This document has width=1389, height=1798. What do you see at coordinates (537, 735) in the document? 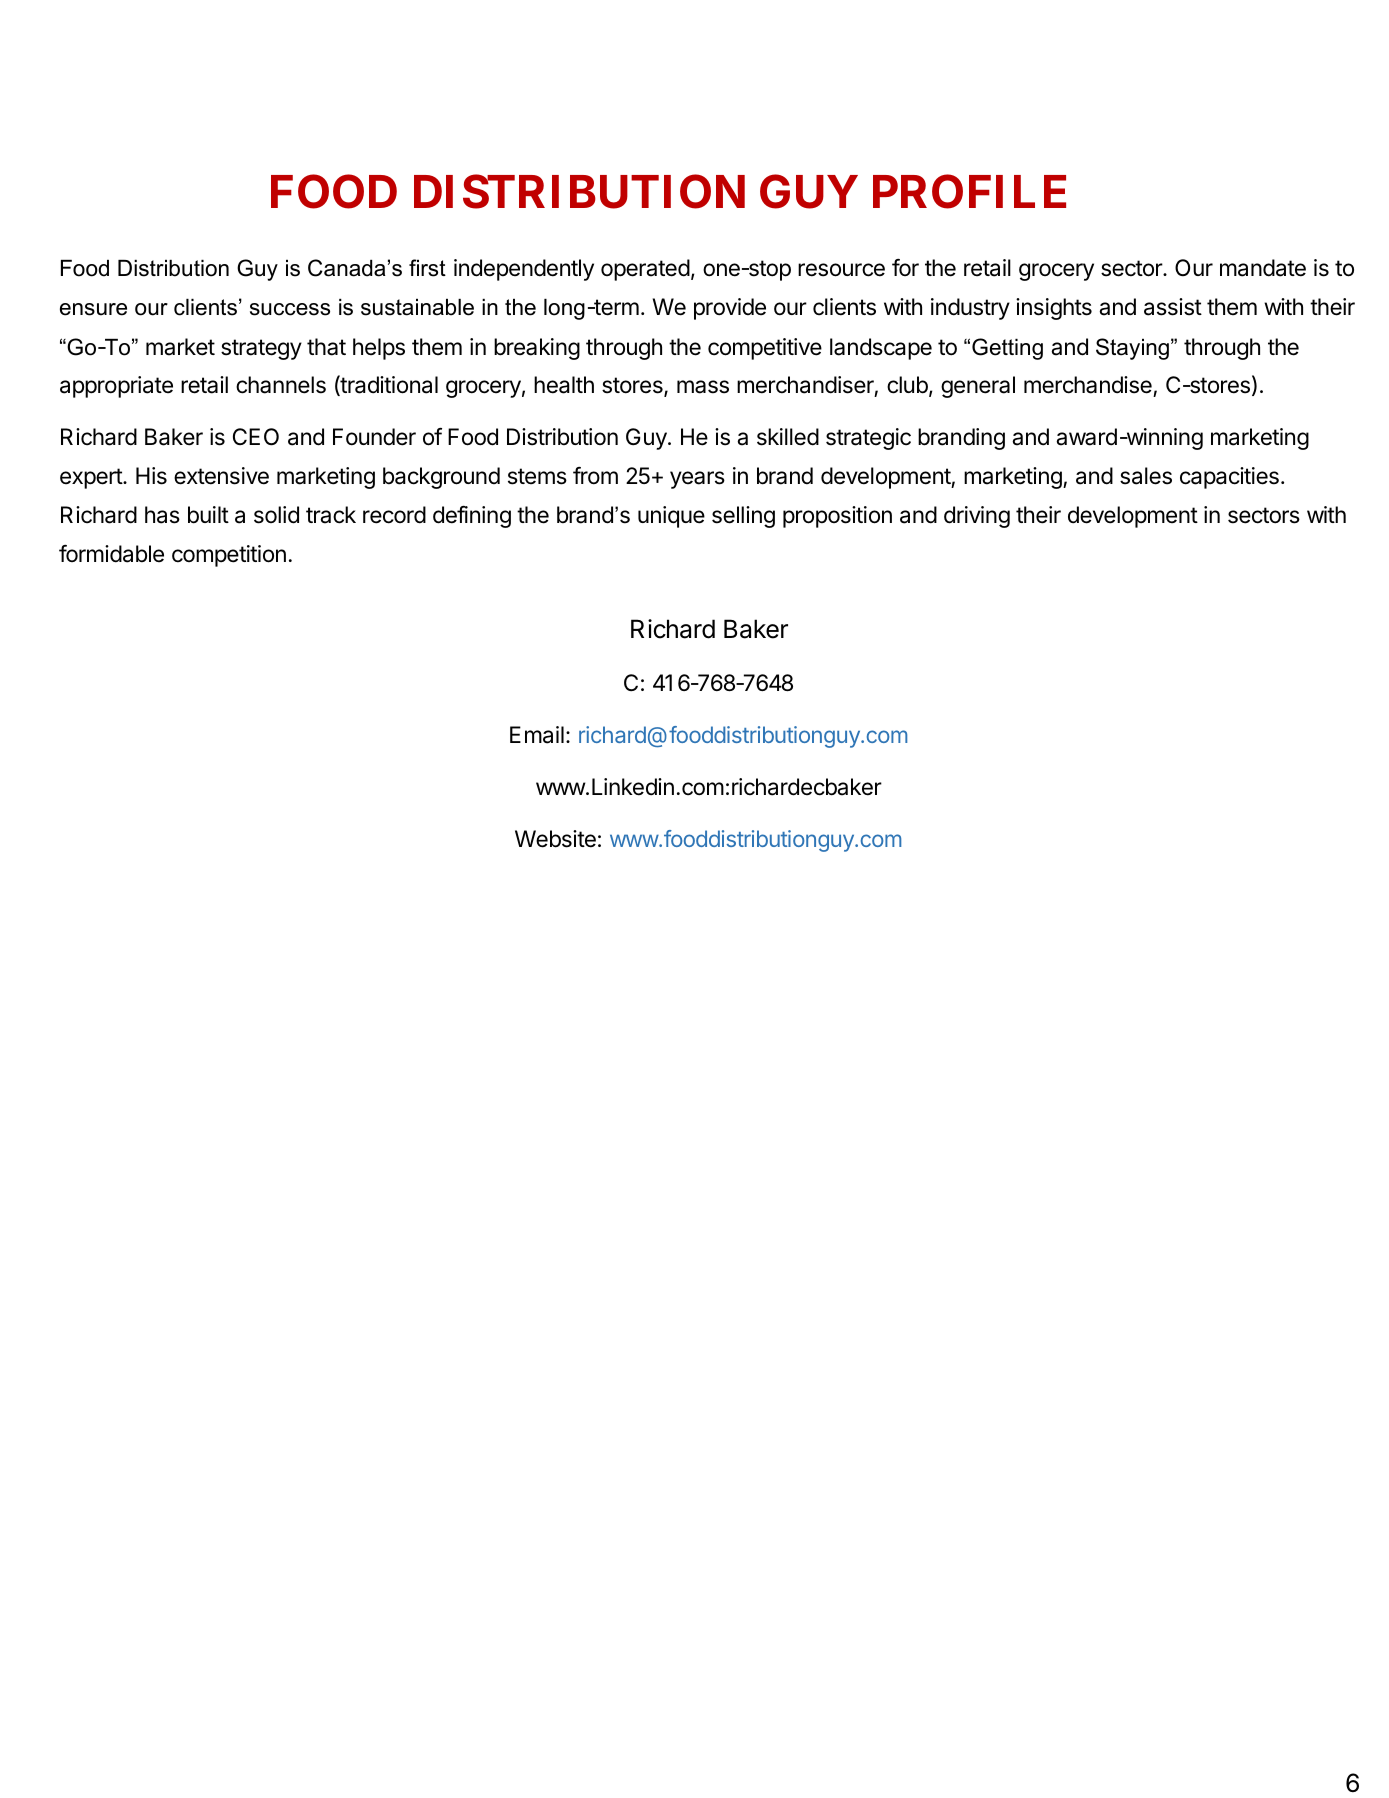
I see `Email` at bounding box center [537, 735].
